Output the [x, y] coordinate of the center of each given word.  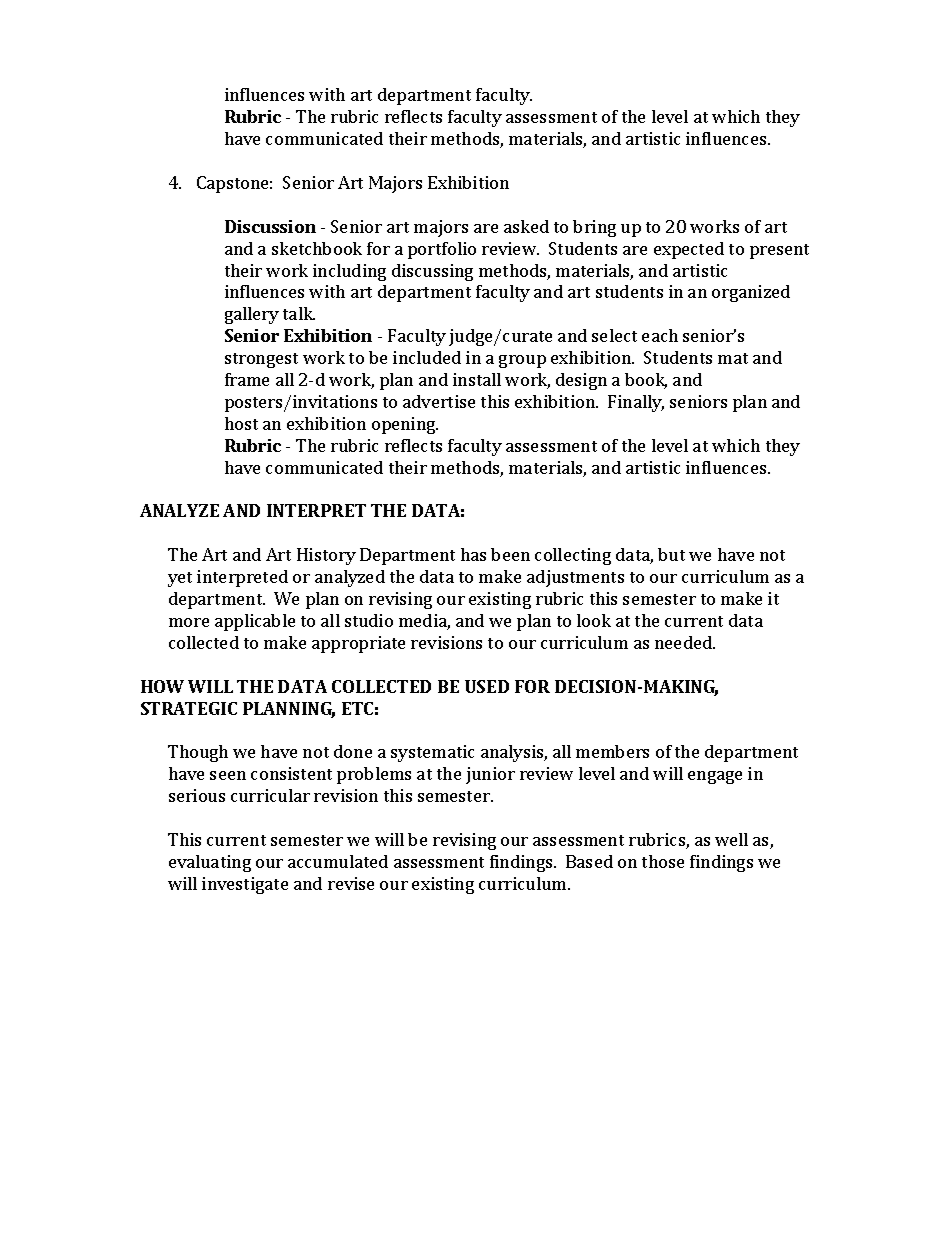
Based [589, 861]
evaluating [210, 863]
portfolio [442, 250]
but [671, 554]
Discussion [270, 226]
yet [180, 579]
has [473, 554]
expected [689, 250]
